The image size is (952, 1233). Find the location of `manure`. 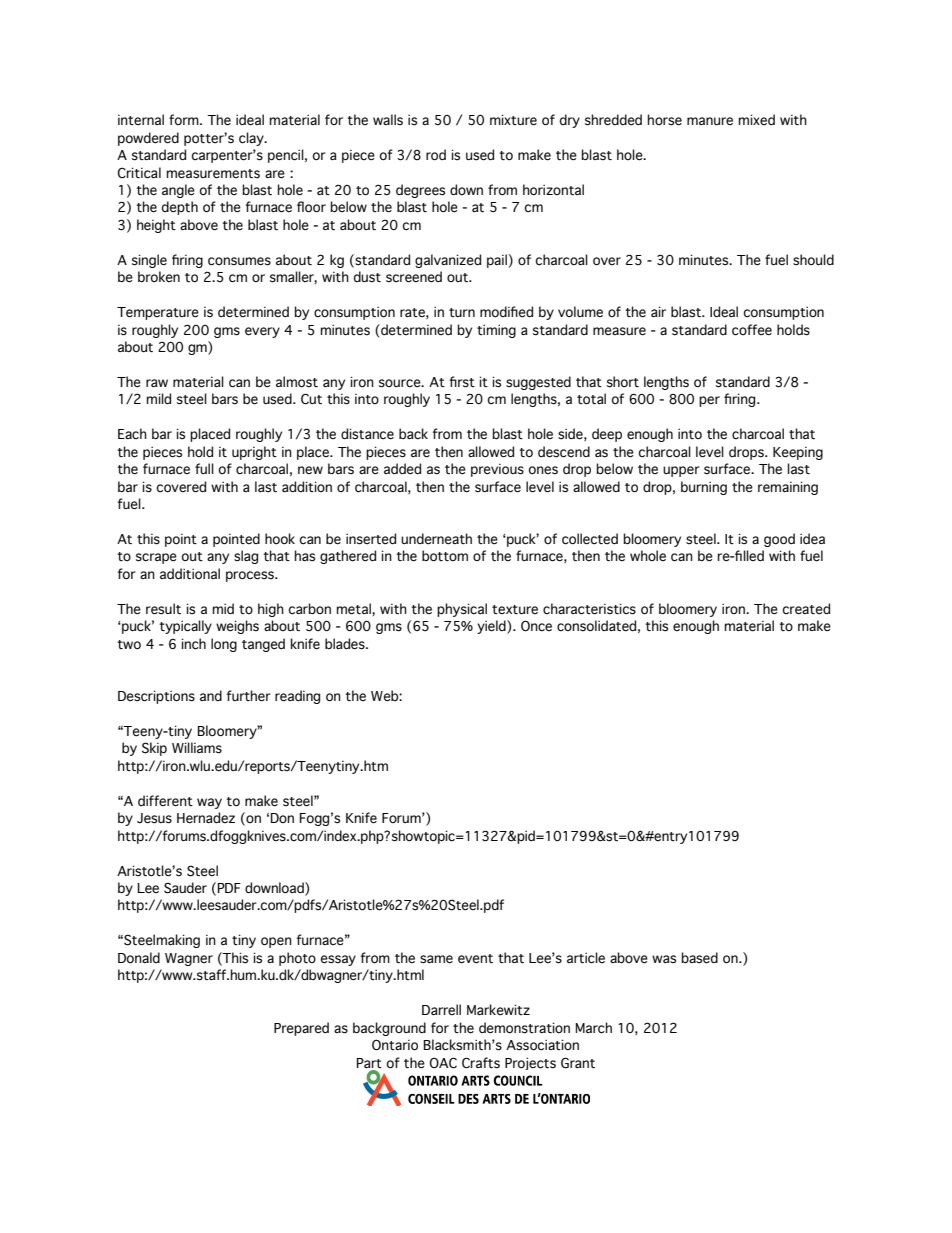

manure is located at coordinates (710, 121).
